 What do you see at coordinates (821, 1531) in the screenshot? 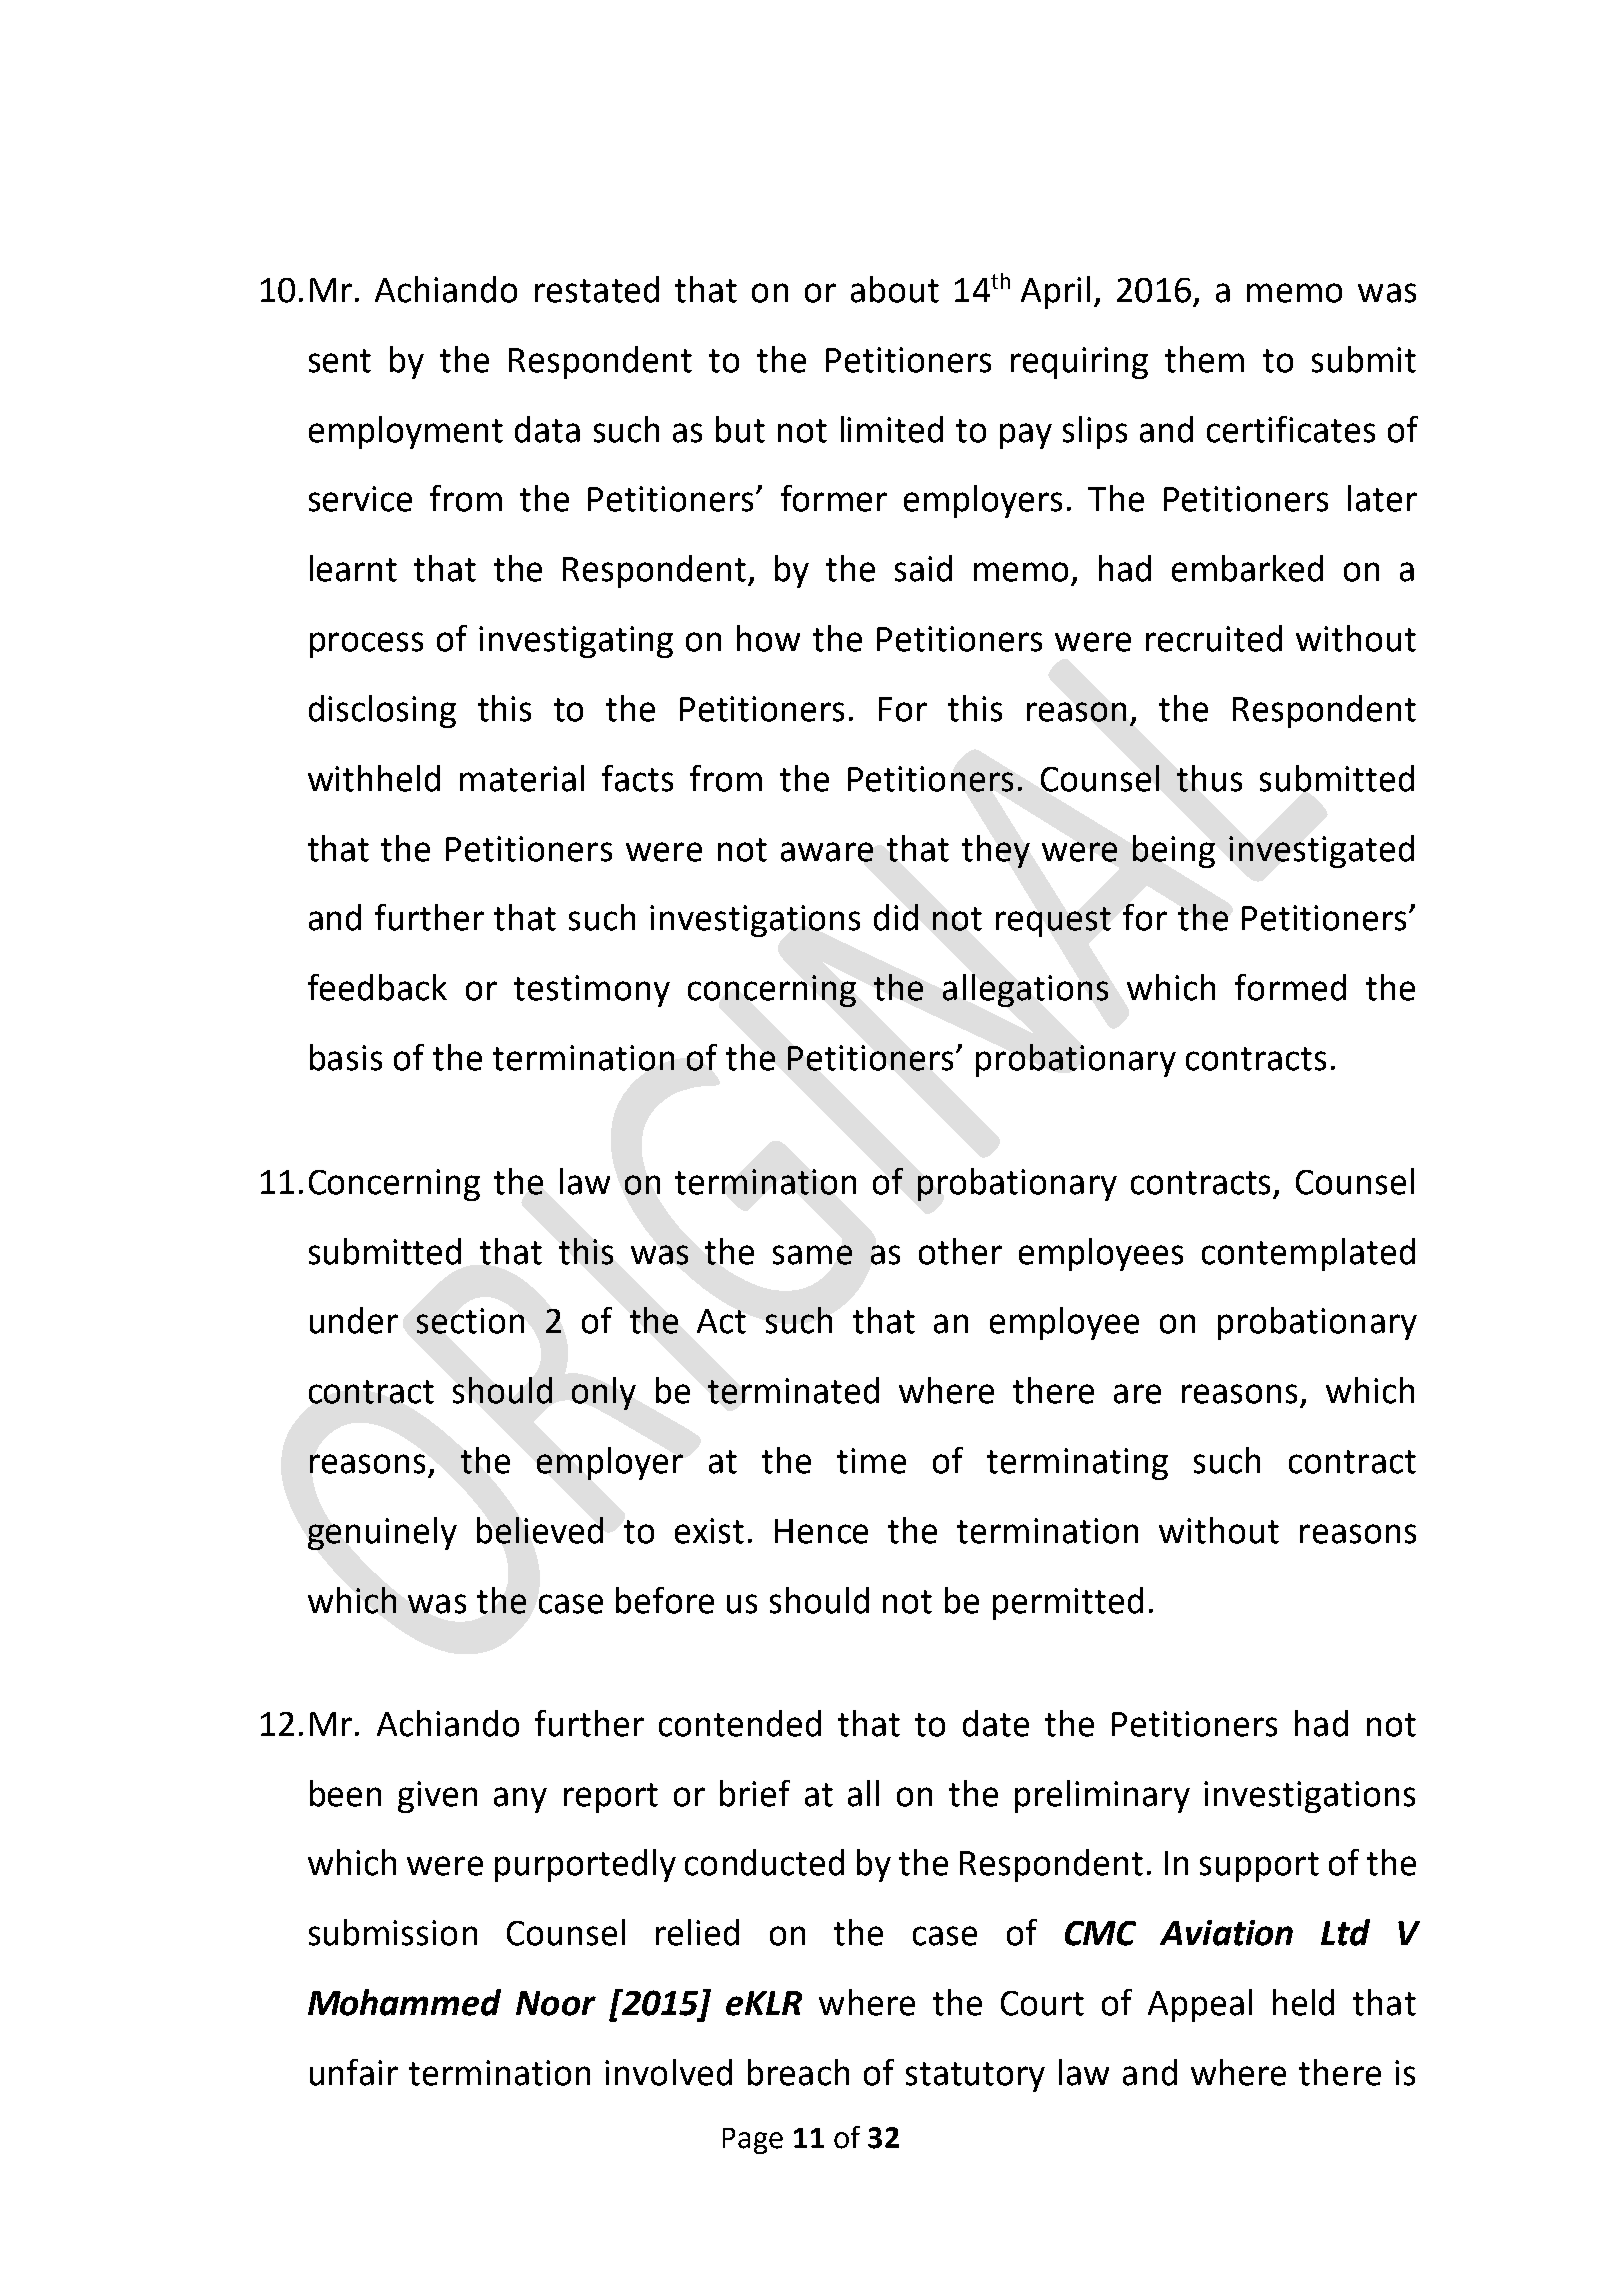
I see `Hence` at bounding box center [821, 1531].
